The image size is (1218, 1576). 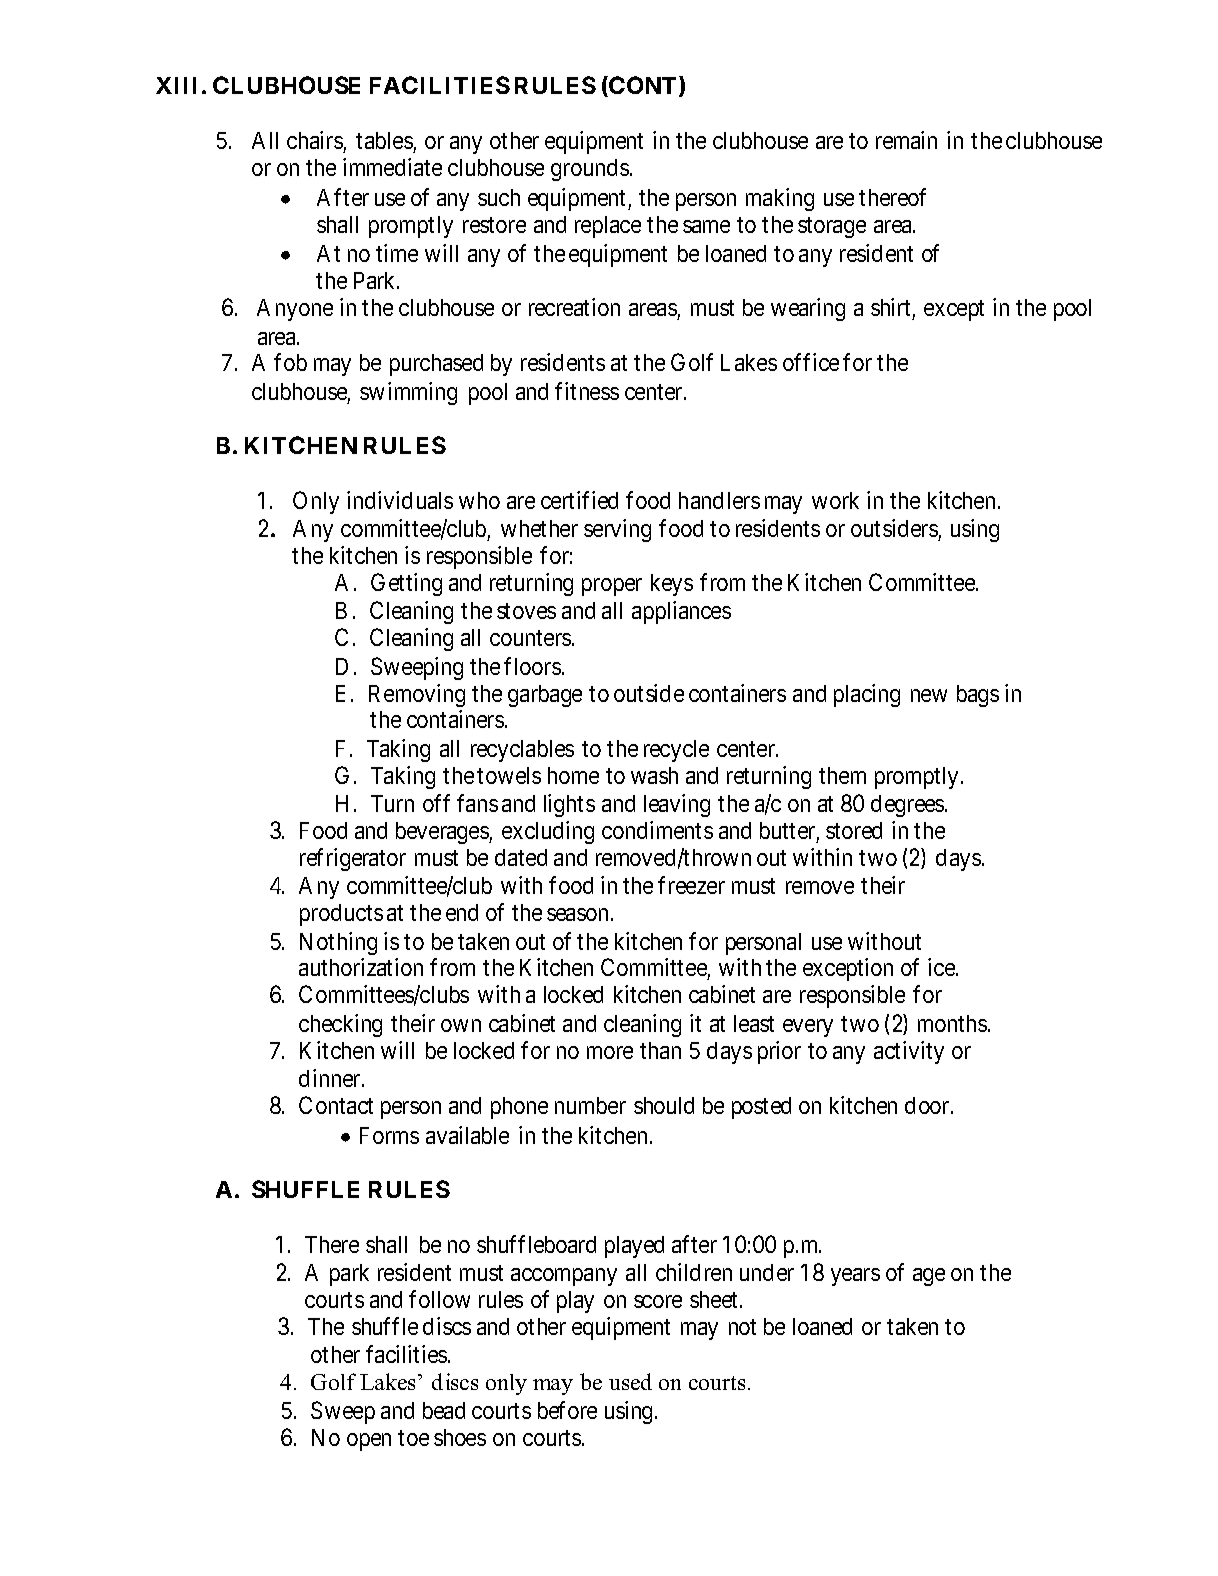 What do you see at coordinates (617, 530) in the screenshot?
I see `serving` at bounding box center [617, 530].
